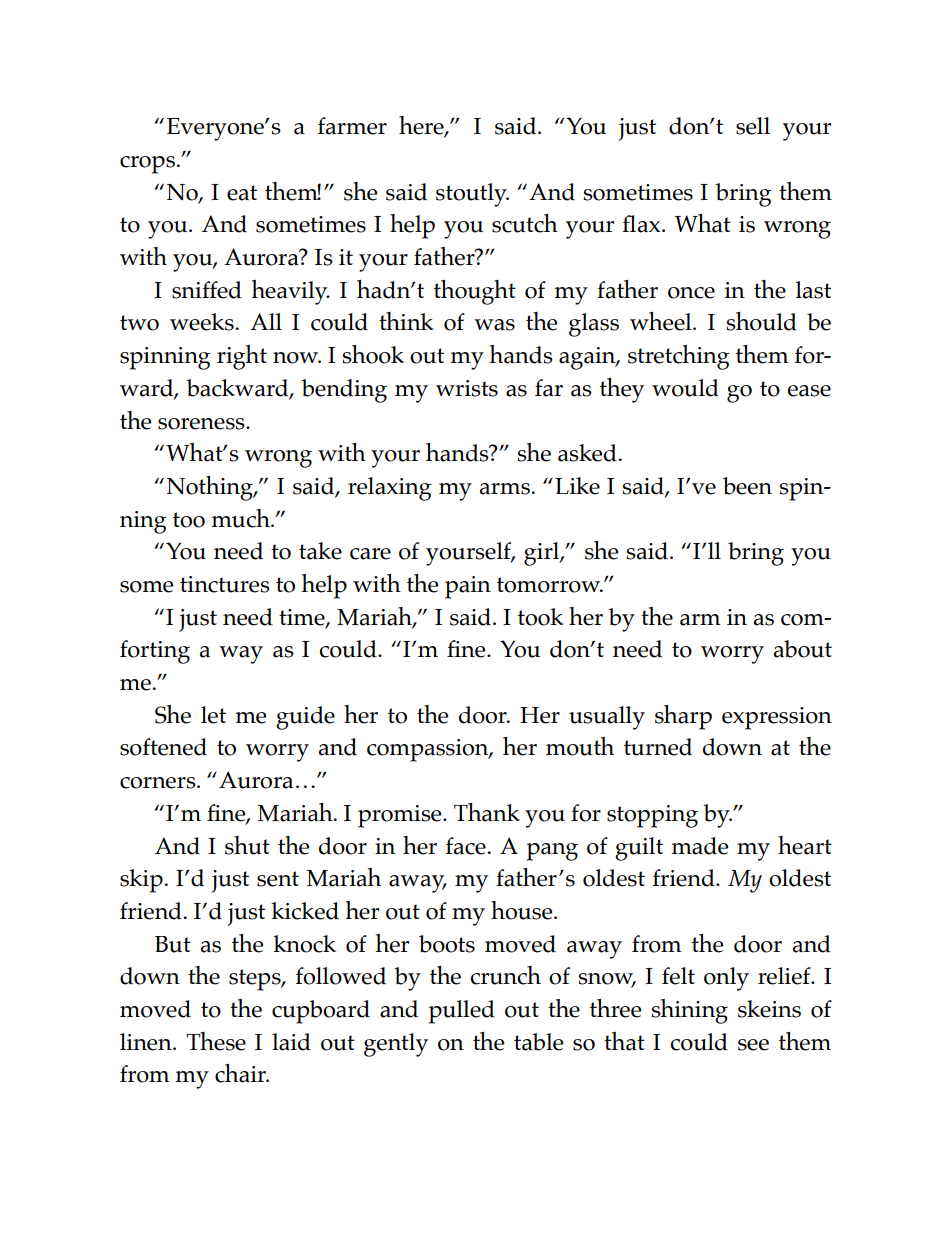 The width and height of the screenshot is (952, 1233). Describe the element at coordinates (472, 195) in the screenshot. I see `stoutly` at that location.
